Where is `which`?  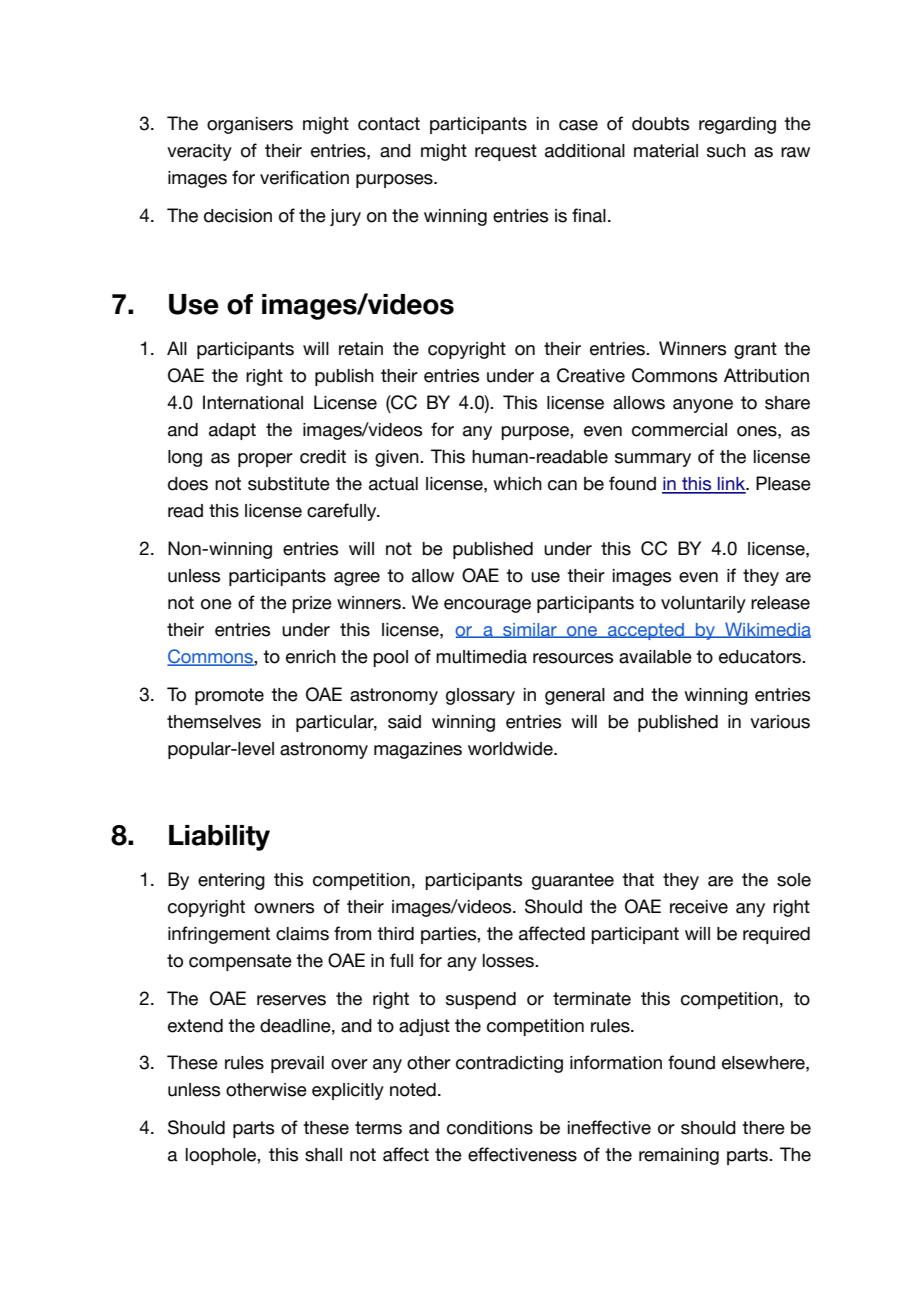 which is located at coordinates (517, 484).
